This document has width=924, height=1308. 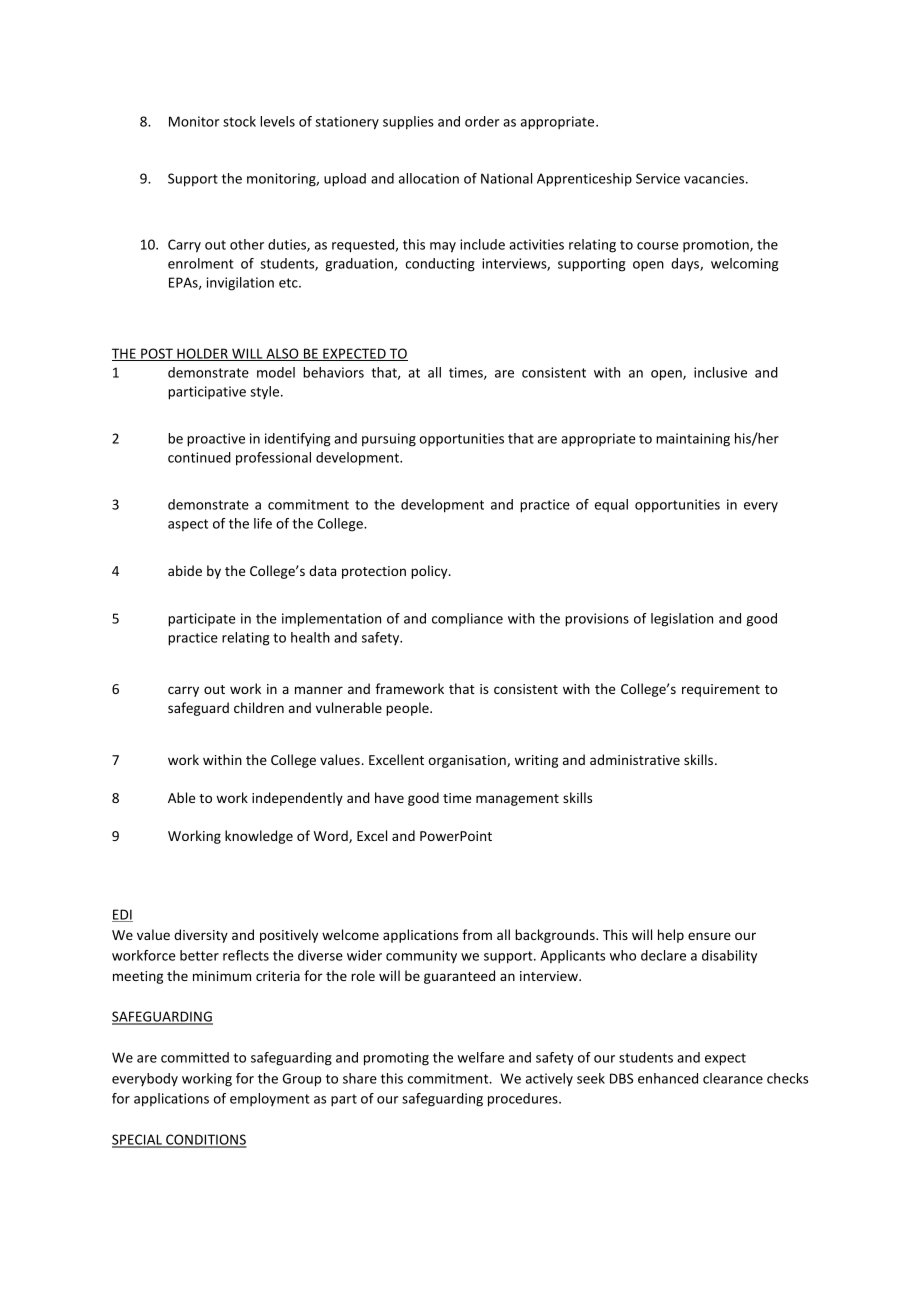 What do you see at coordinates (202, 354) in the document?
I see `HOLDER` at bounding box center [202, 354].
